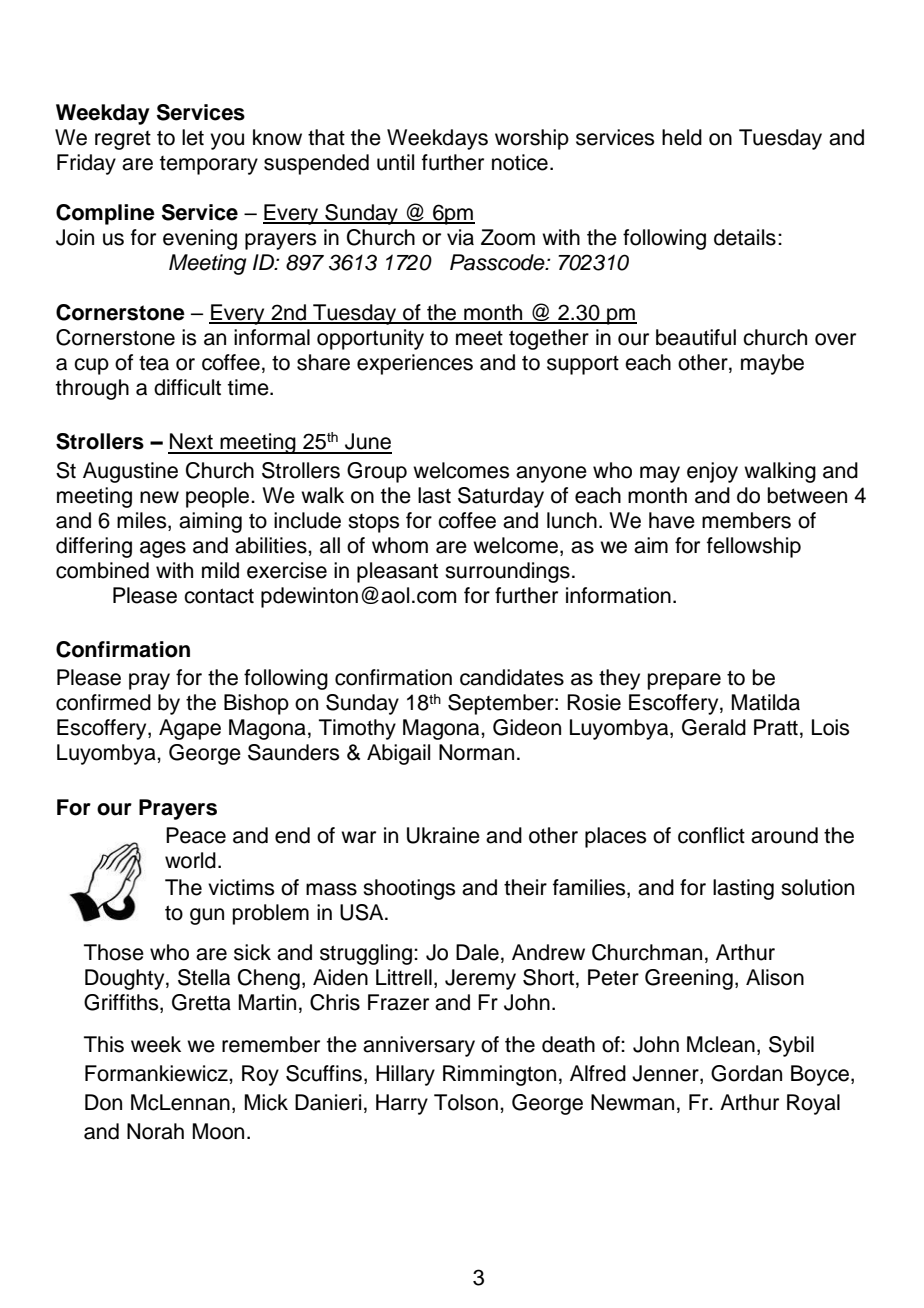 Image resolution: width=924 pixels, height=1308 pixels. I want to click on temporary, so click(209, 165).
